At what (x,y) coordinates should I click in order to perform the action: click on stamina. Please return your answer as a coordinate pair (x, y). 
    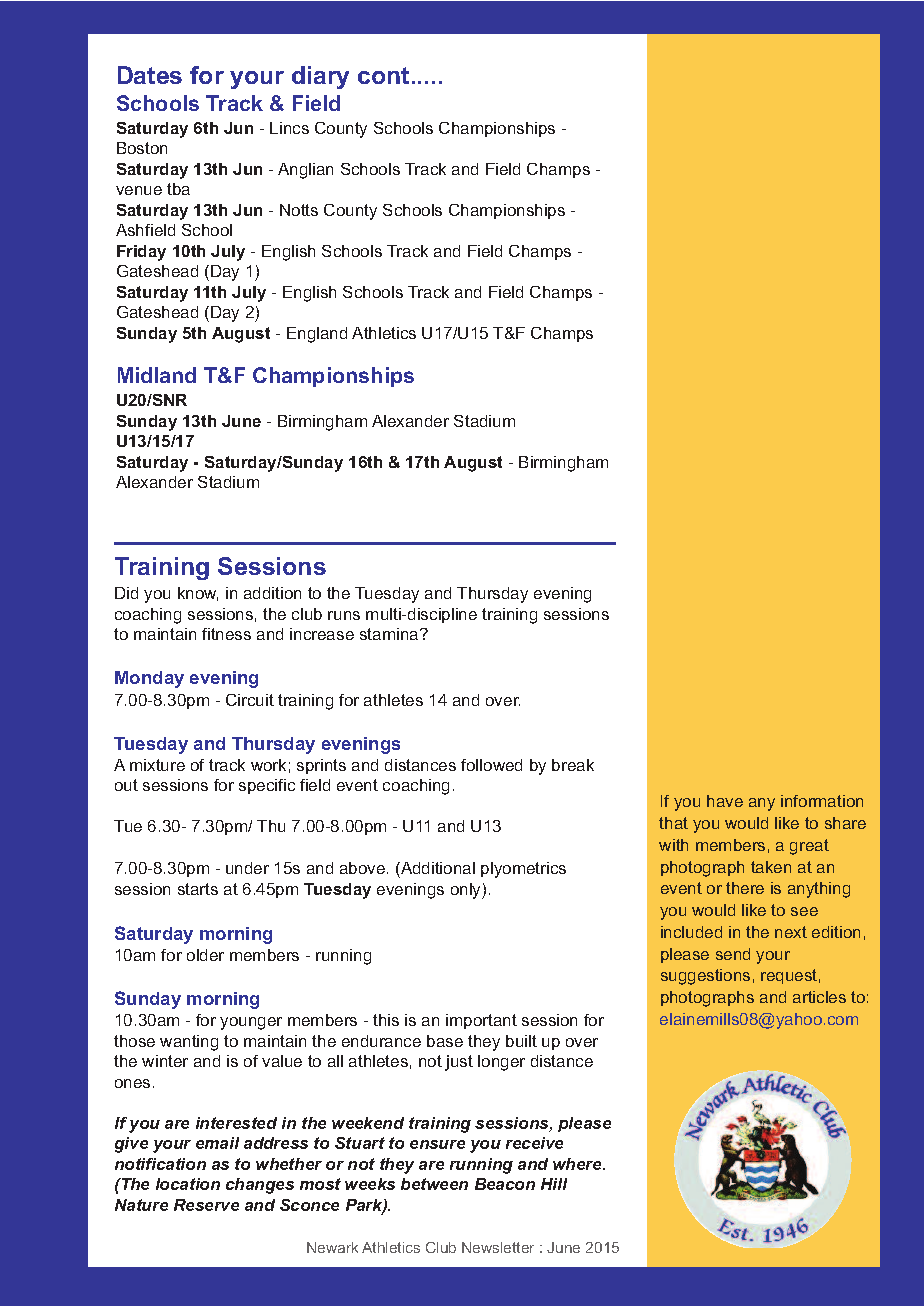
    Looking at the image, I should click on (390, 634).
